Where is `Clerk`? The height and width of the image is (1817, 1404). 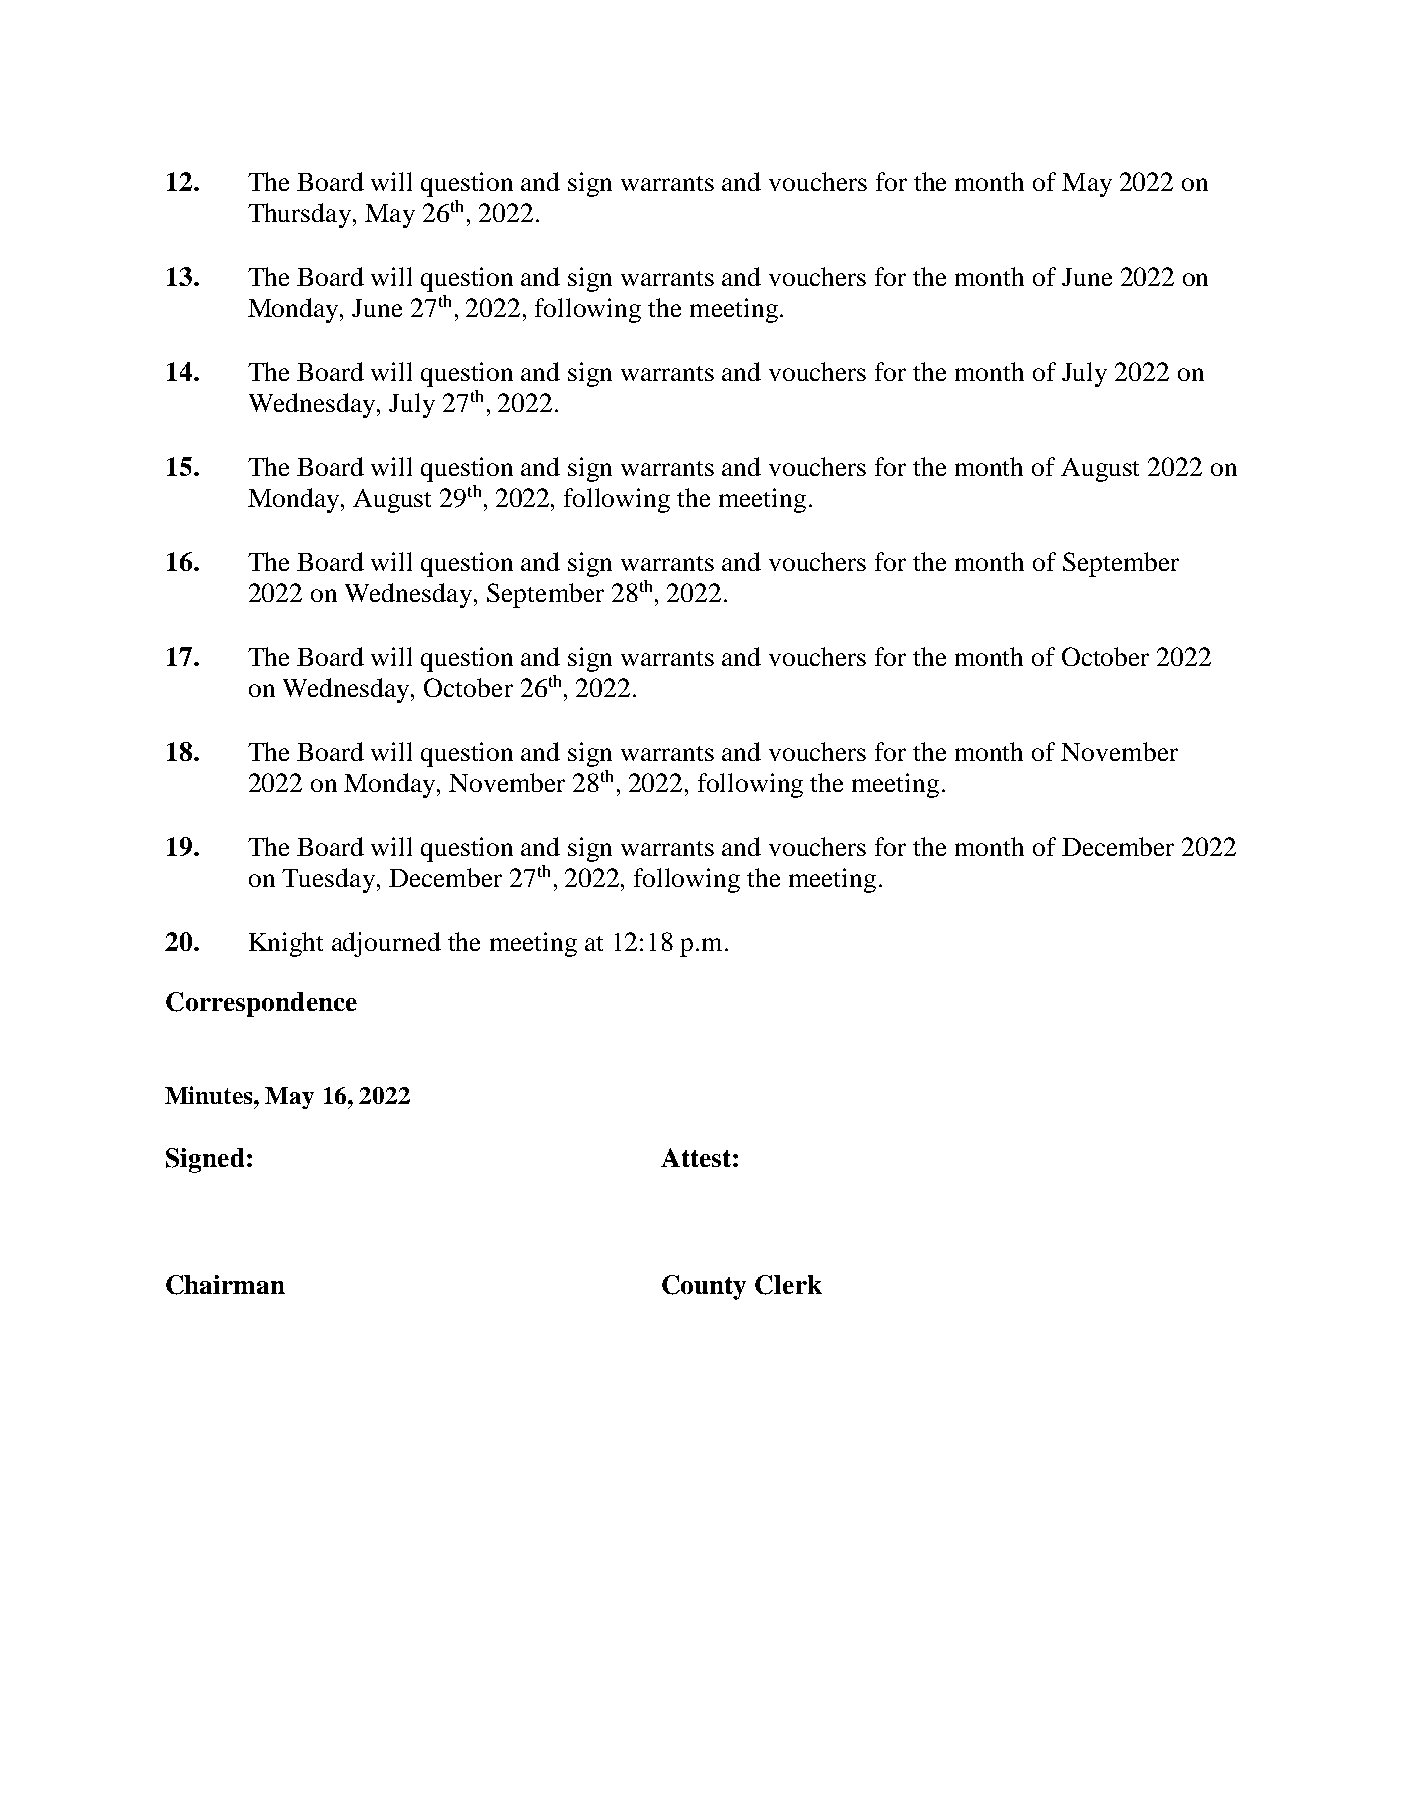 Clerk is located at coordinates (788, 1285).
